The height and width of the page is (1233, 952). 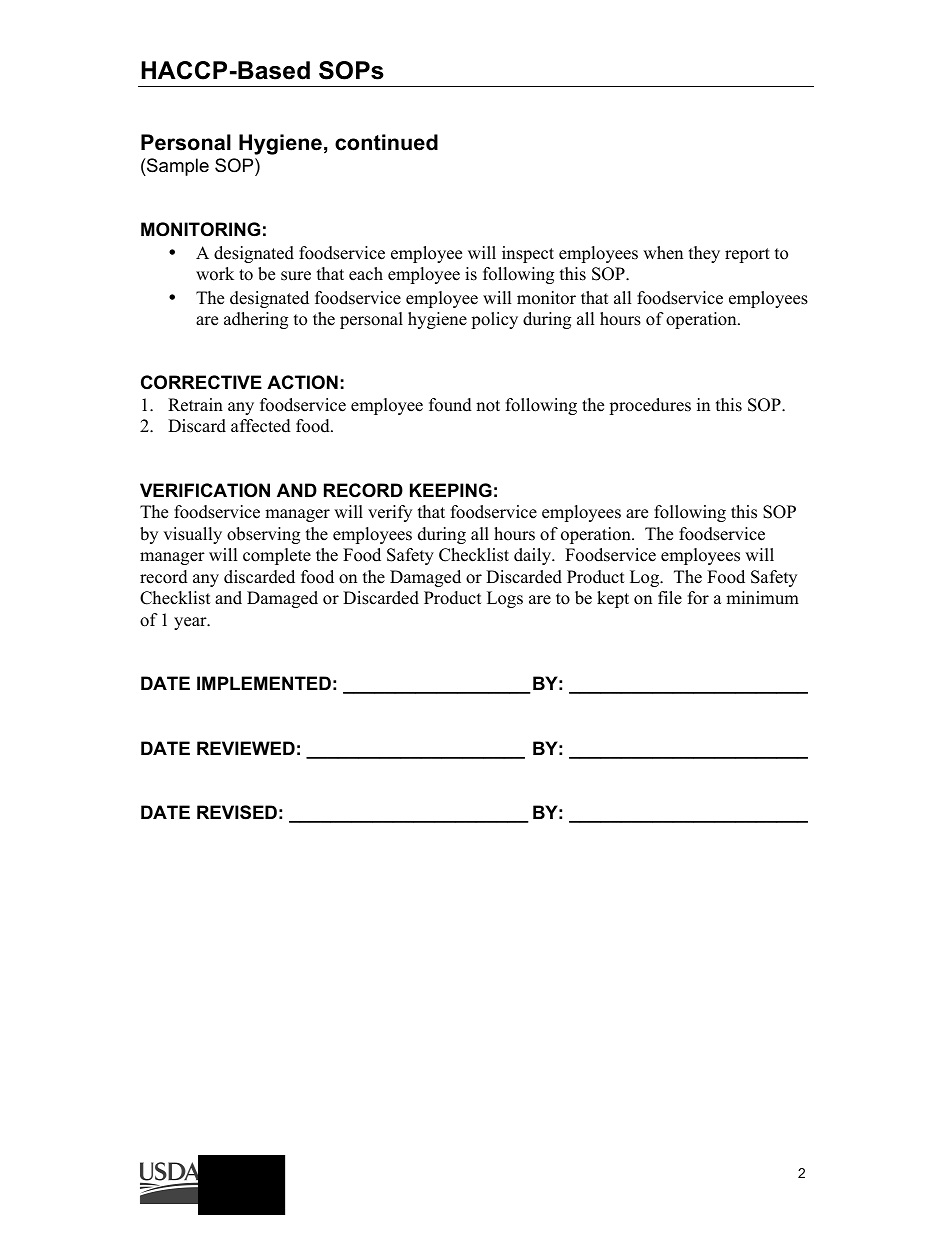 I want to click on not, so click(x=488, y=406).
